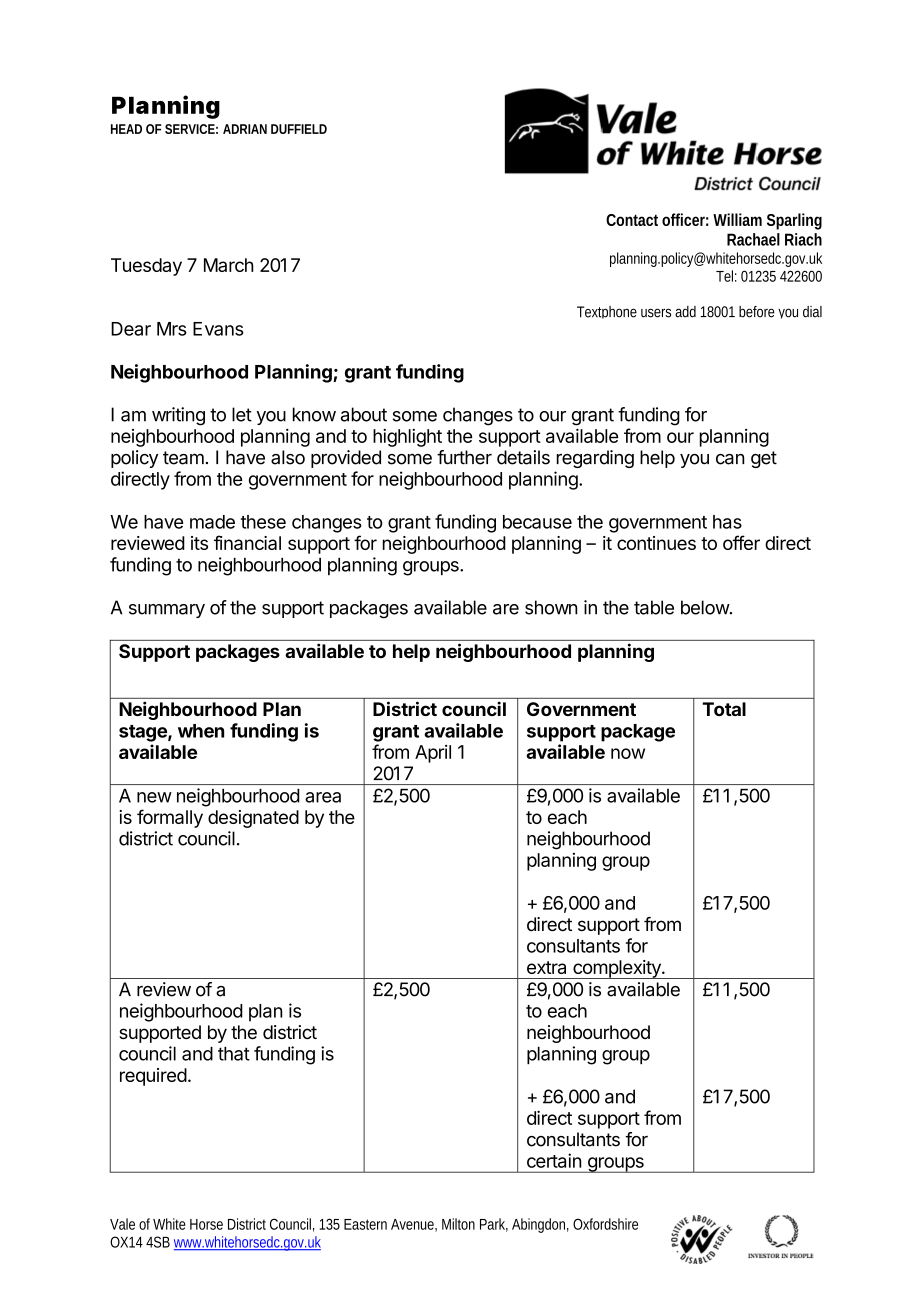  I want to click on Rachael, so click(753, 239).
